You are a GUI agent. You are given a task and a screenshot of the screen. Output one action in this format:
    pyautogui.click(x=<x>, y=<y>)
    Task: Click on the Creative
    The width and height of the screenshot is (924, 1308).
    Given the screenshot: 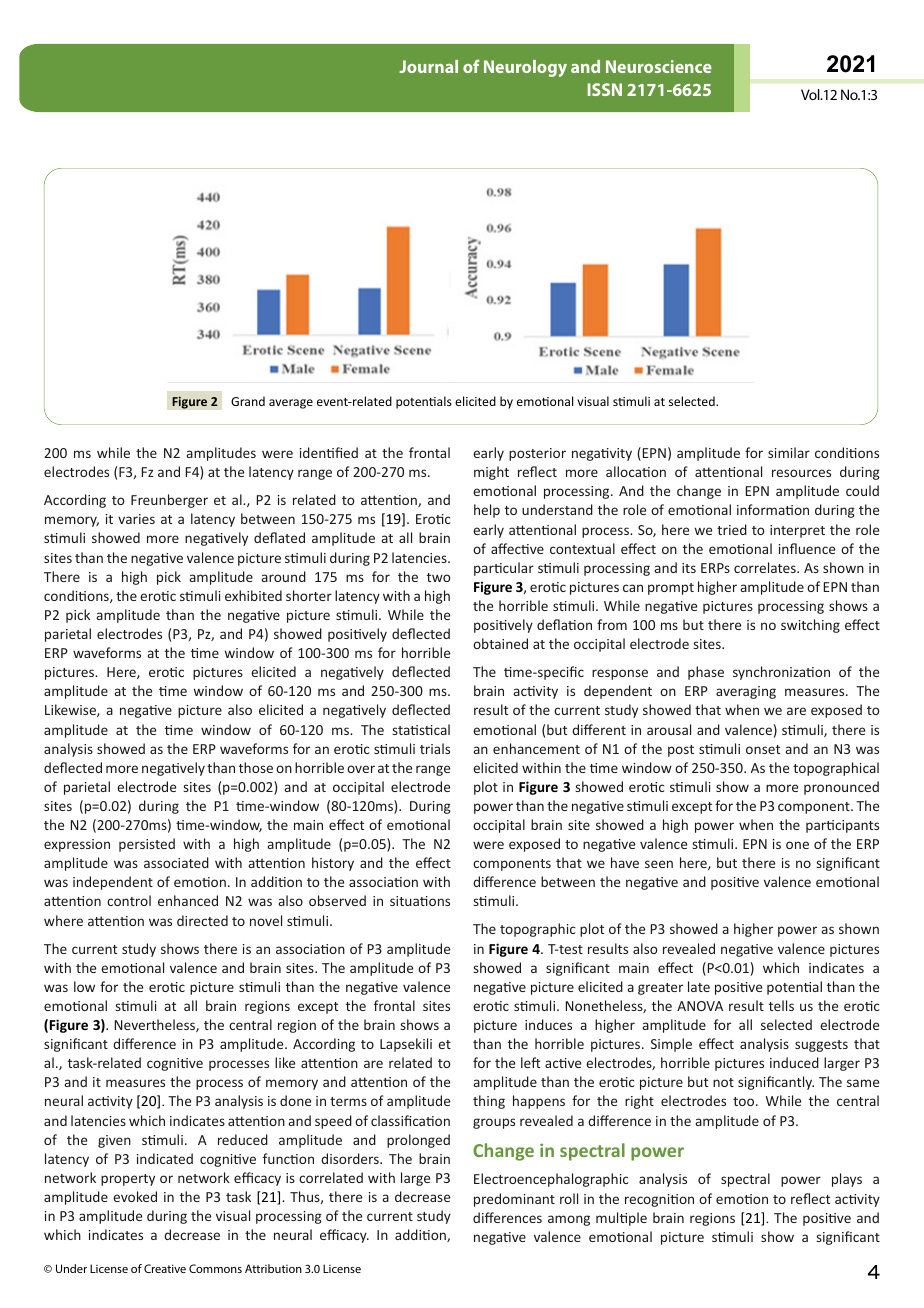 What is the action you would take?
    pyautogui.click(x=165, y=1268)
